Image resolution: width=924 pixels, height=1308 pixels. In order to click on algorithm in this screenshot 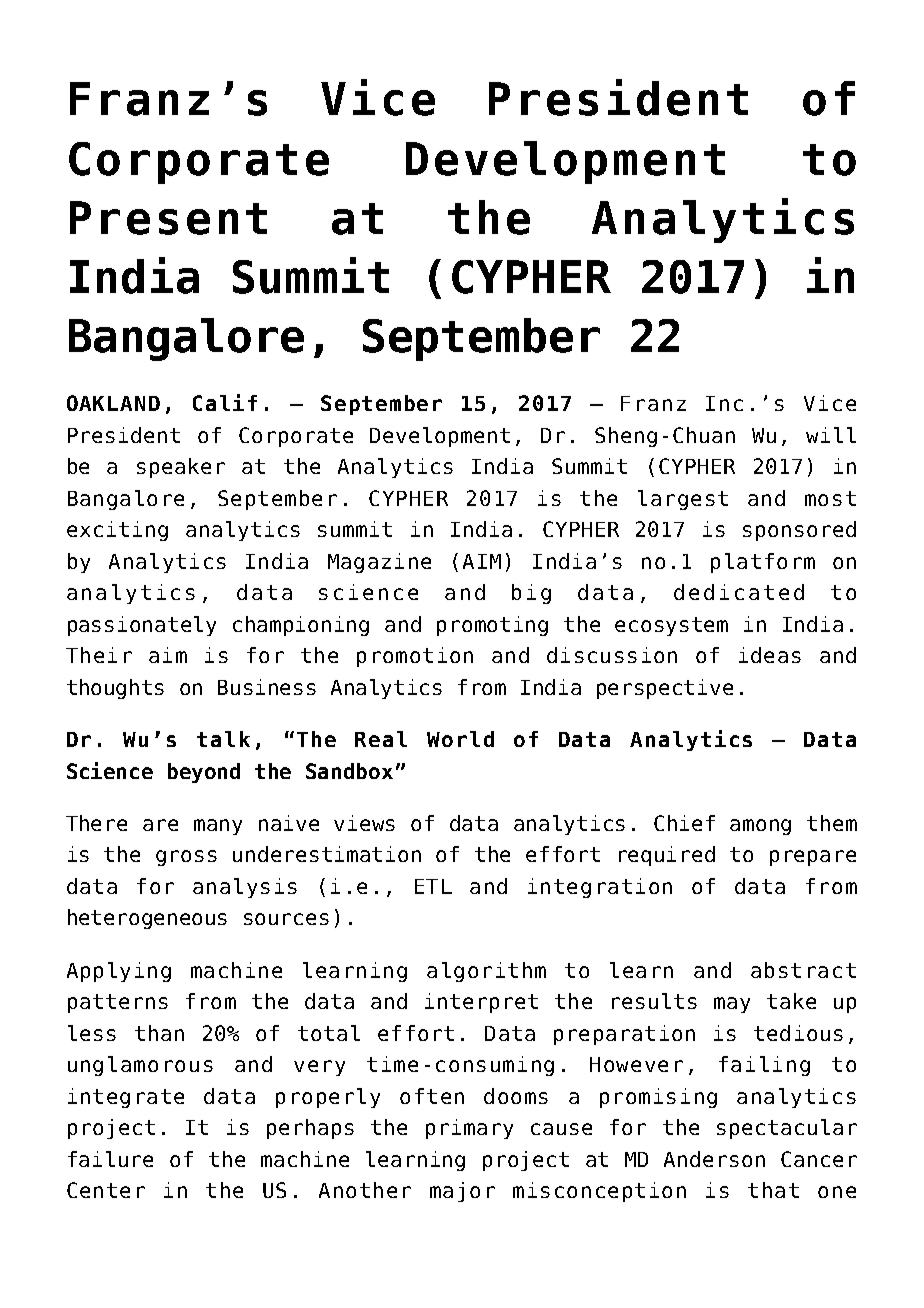, I will do `click(486, 972)`.
